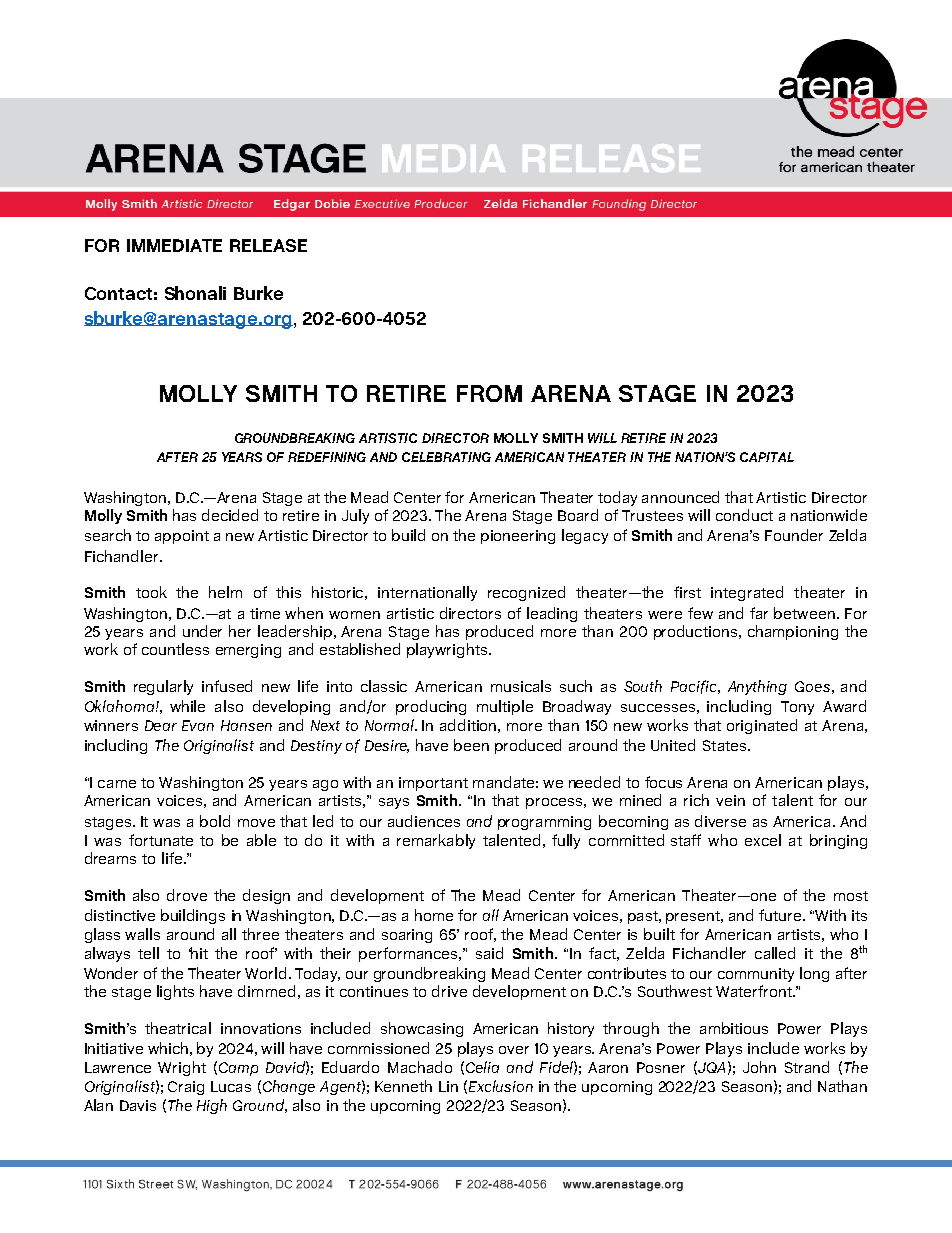 The height and width of the image is (1233, 952). Describe the element at coordinates (268, 245) in the image. I see `RELEASE` at that location.
